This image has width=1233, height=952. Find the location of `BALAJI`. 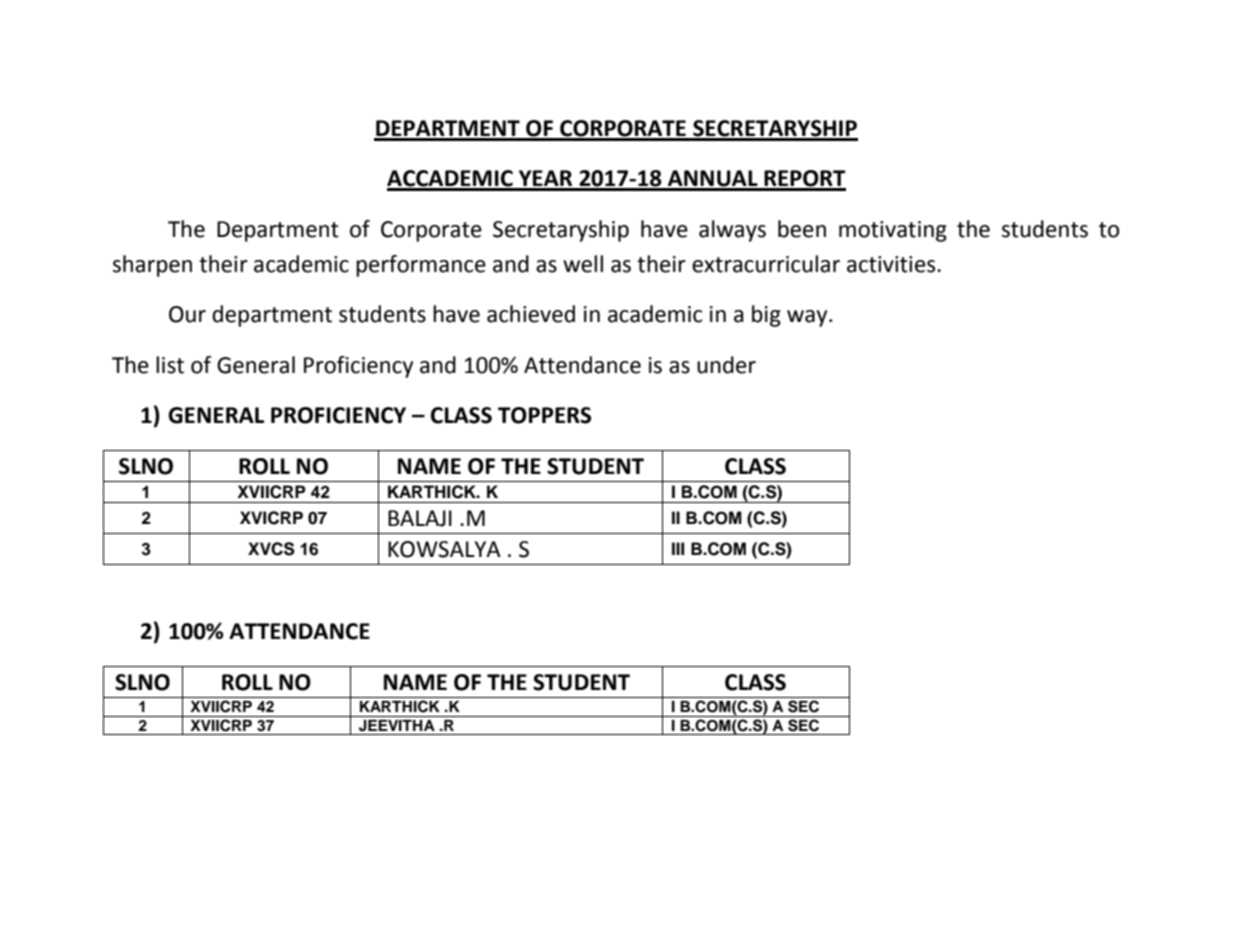

BALAJI is located at coordinates (420, 518).
